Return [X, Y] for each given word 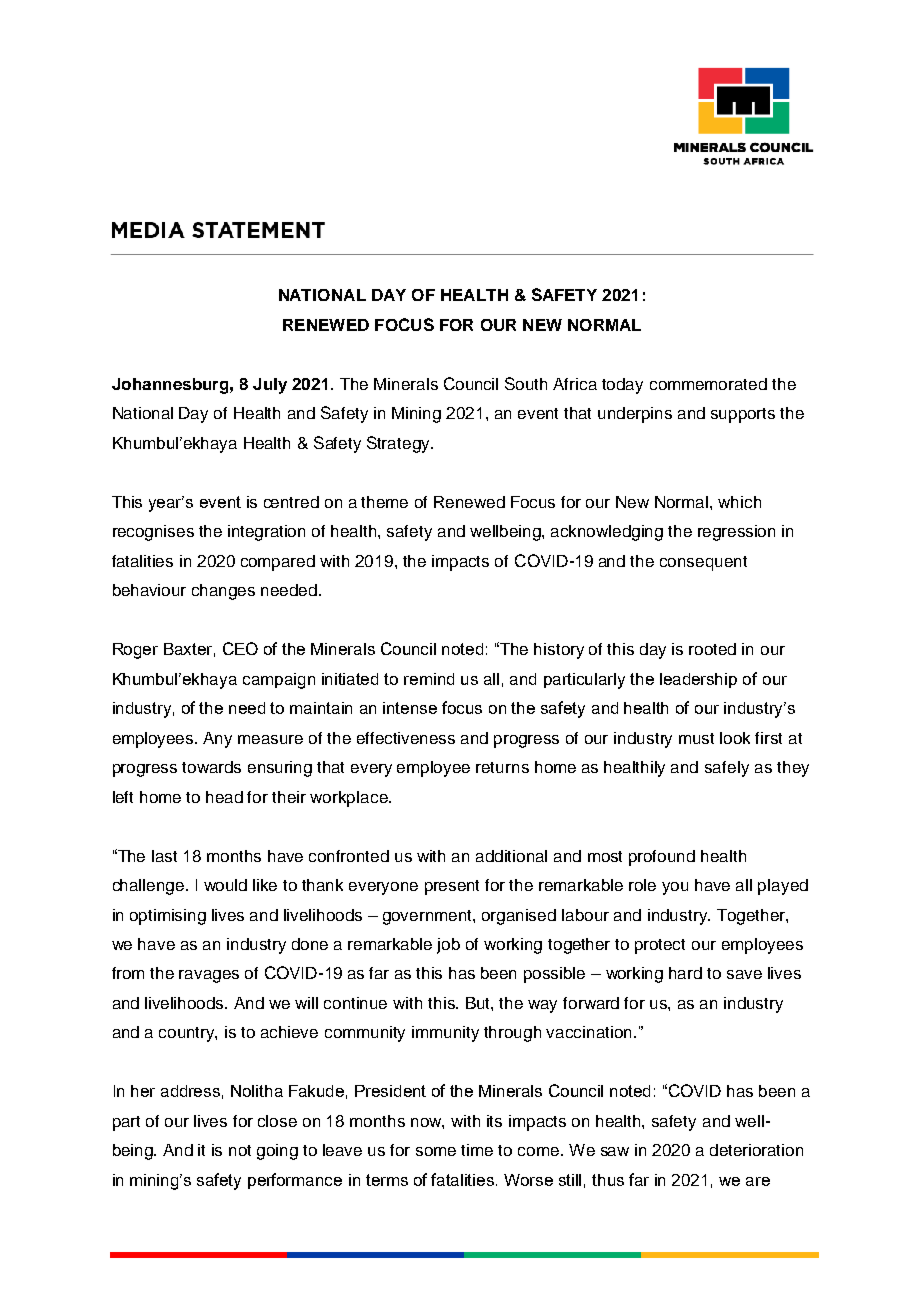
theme [384, 502]
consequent [703, 563]
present [452, 887]
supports [743, 415]
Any [217, 740]
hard [685, 973]
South [526, 383]
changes [223, 592]
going [277, 1152]
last [164, 856]
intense [410, 708]
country [188, 1034]
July [270, 386]
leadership [698, 680]
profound [662, 858]
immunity [445, 1034]
